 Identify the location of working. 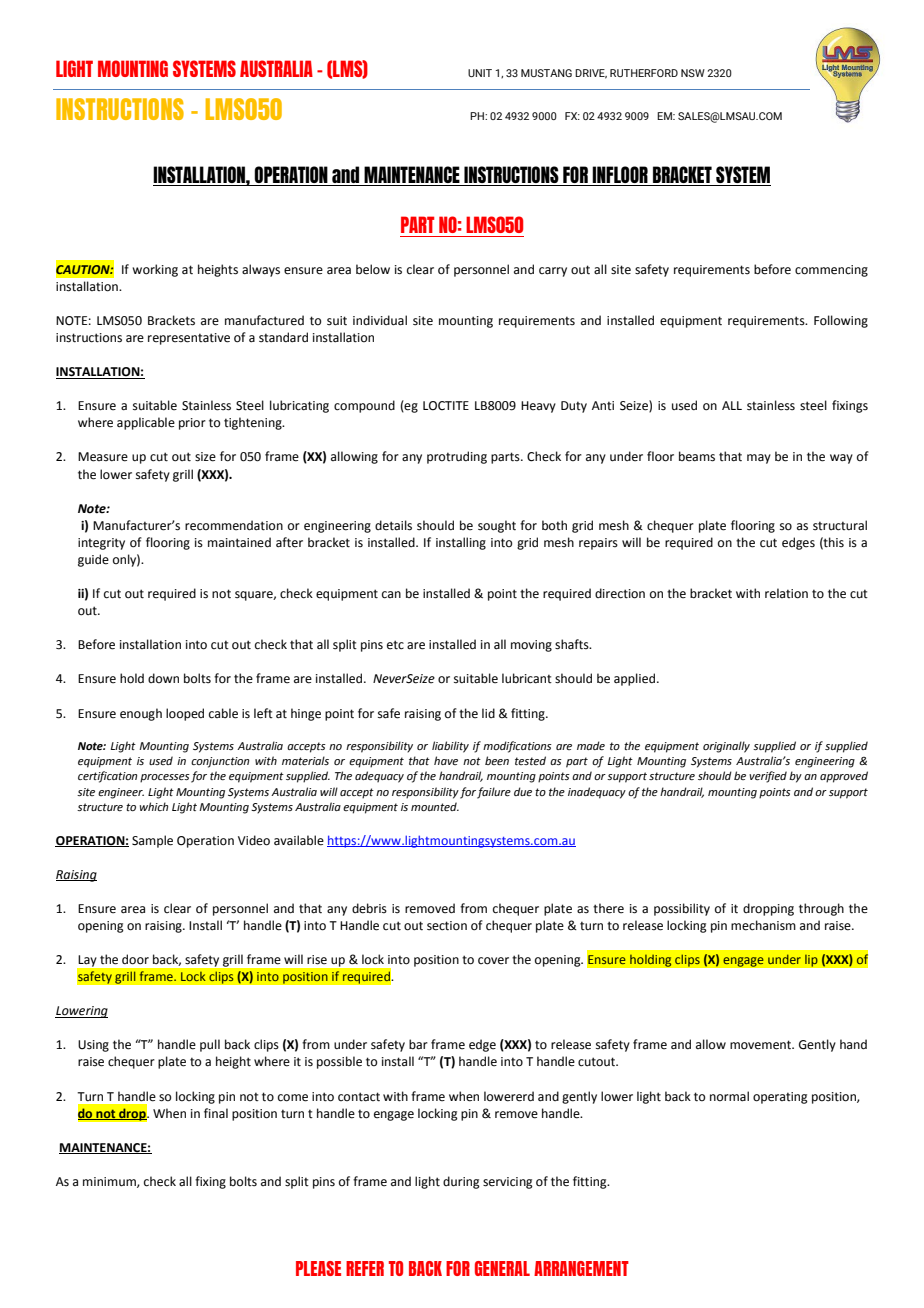
(155, 270).
